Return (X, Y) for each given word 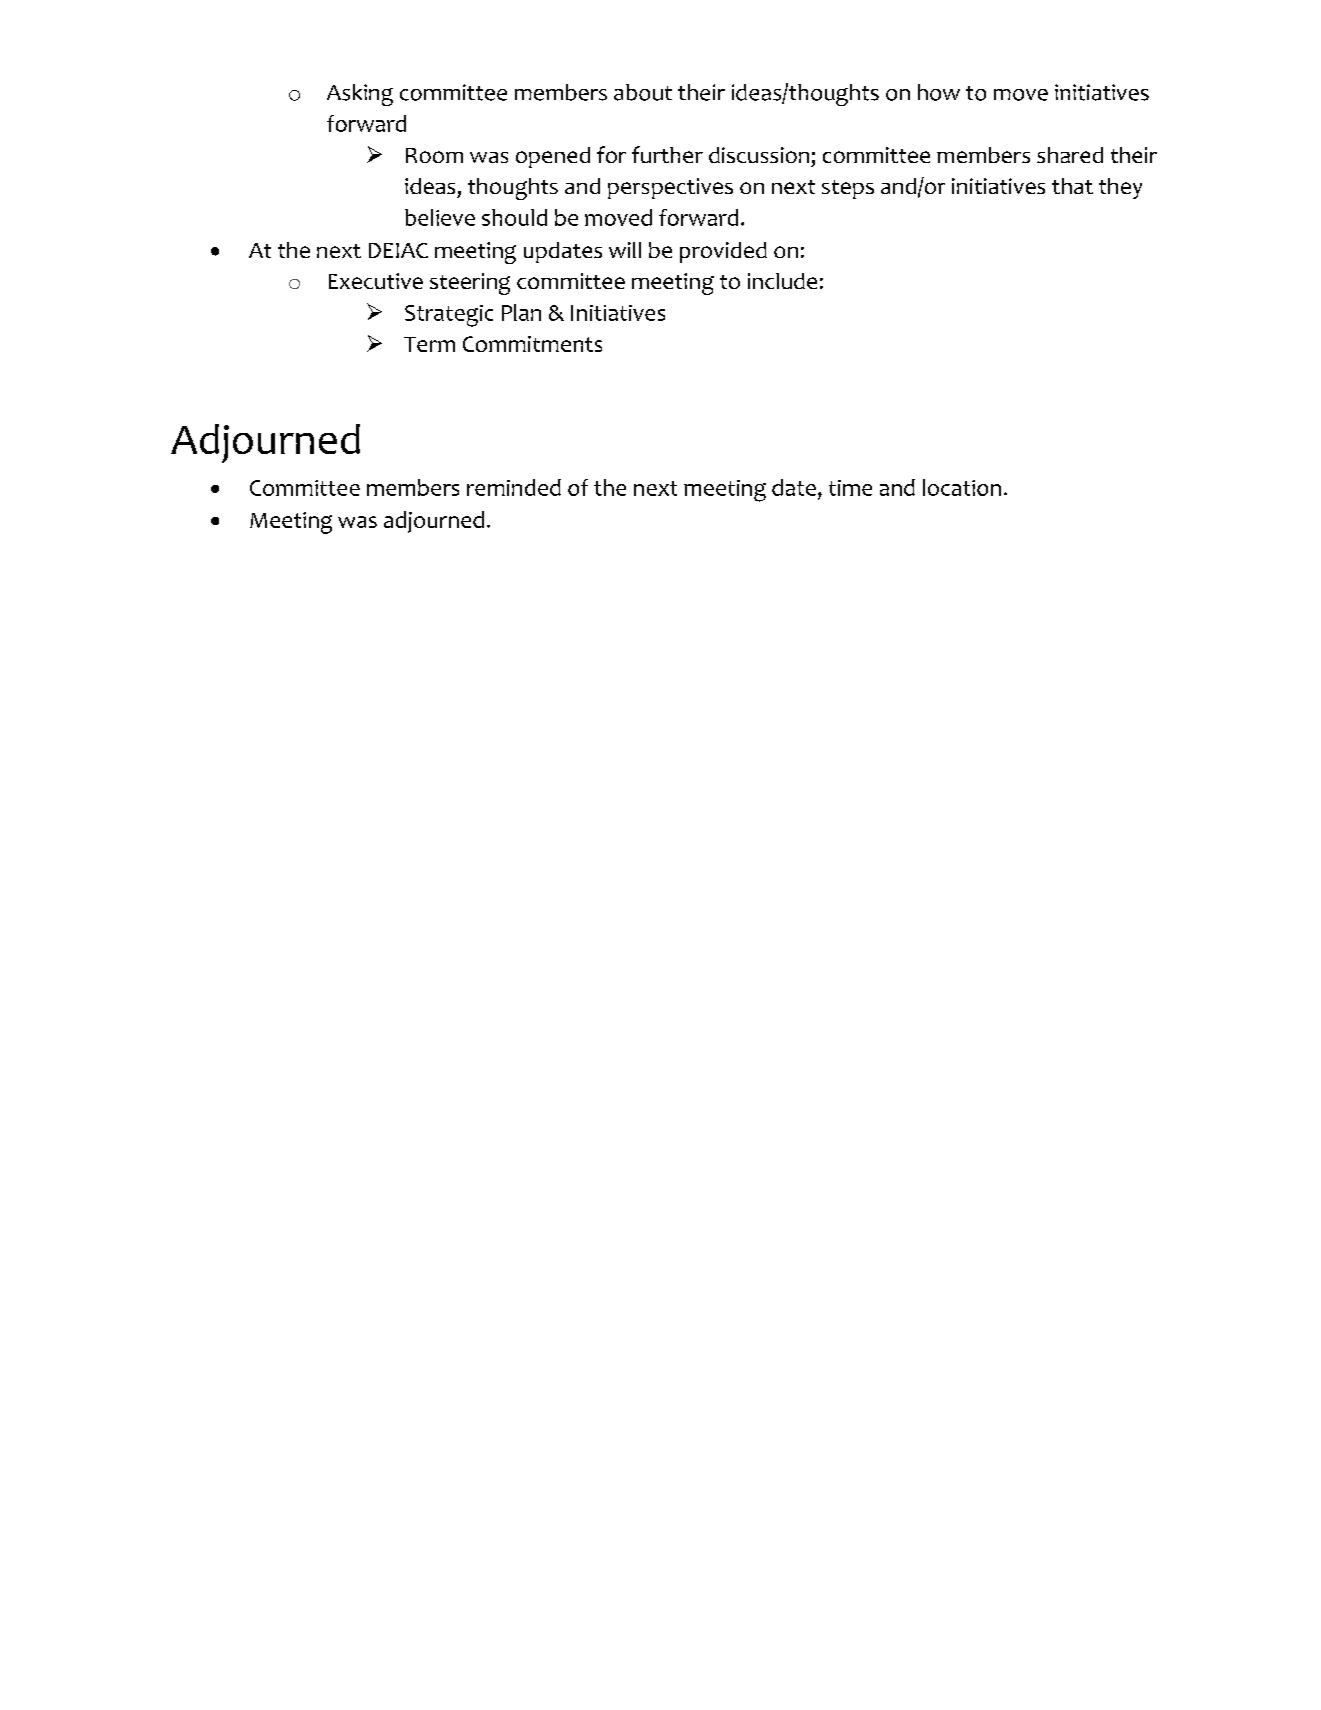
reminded (514, 487)
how (939, 92)
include (782, 281)
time (850, 488)
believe (440, 217)
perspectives (670, 188)
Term (429, 344)
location (962, 487)
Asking (360, 95)
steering (470, 284)
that (1072, 186)
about (643, 92)
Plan (521, 312)
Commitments (532, 344)
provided (723, 252)
